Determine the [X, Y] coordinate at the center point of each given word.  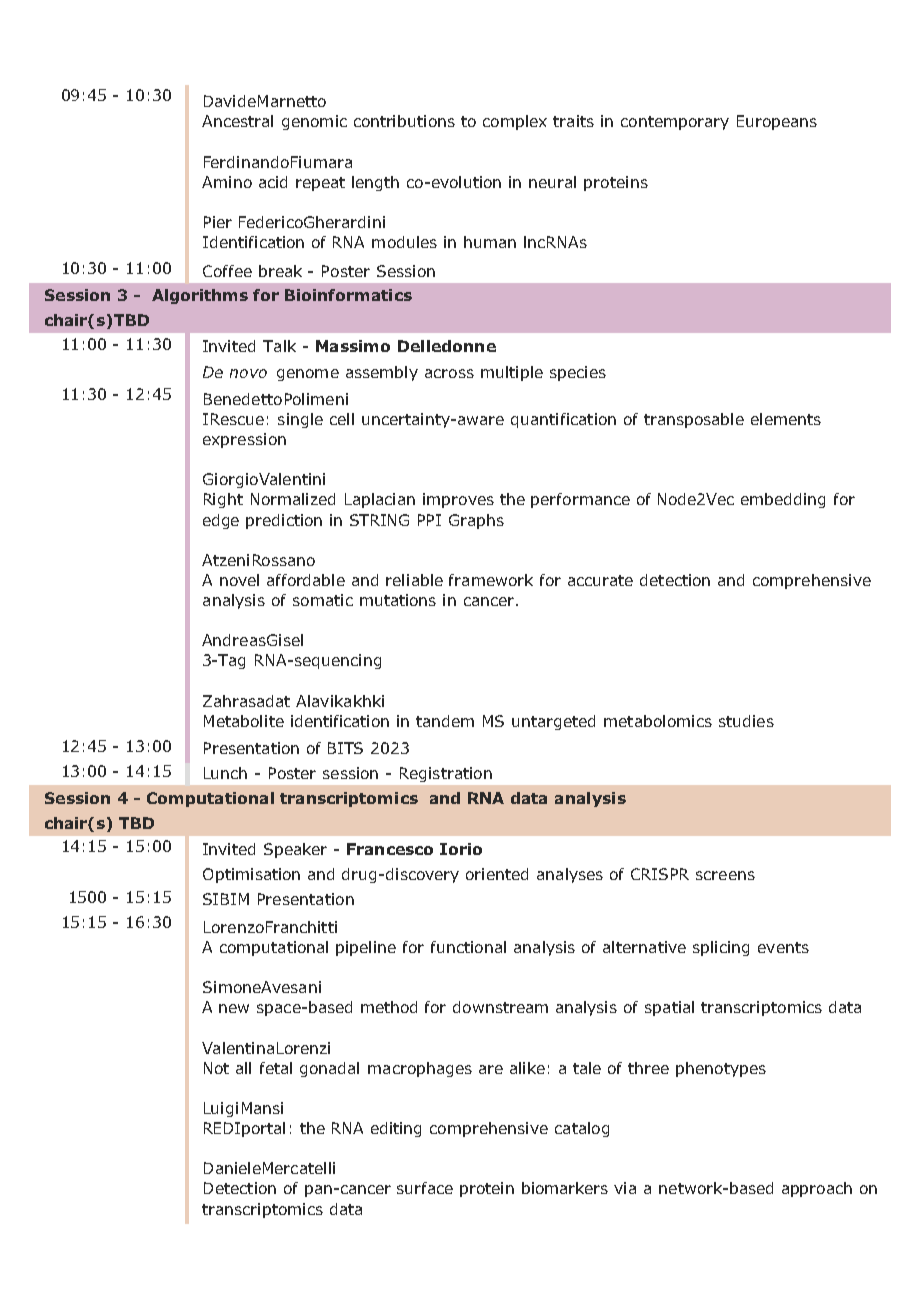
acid [273, 182]
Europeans [777, 122]
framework [491, 580]
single [300, 420]
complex [515, 122]
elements [786, 419]
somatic [323, 600]
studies [746, 721]
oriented [497, 874]
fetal [276, 1068]
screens [725, 875]
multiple [512, 373]
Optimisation [251, 875]
